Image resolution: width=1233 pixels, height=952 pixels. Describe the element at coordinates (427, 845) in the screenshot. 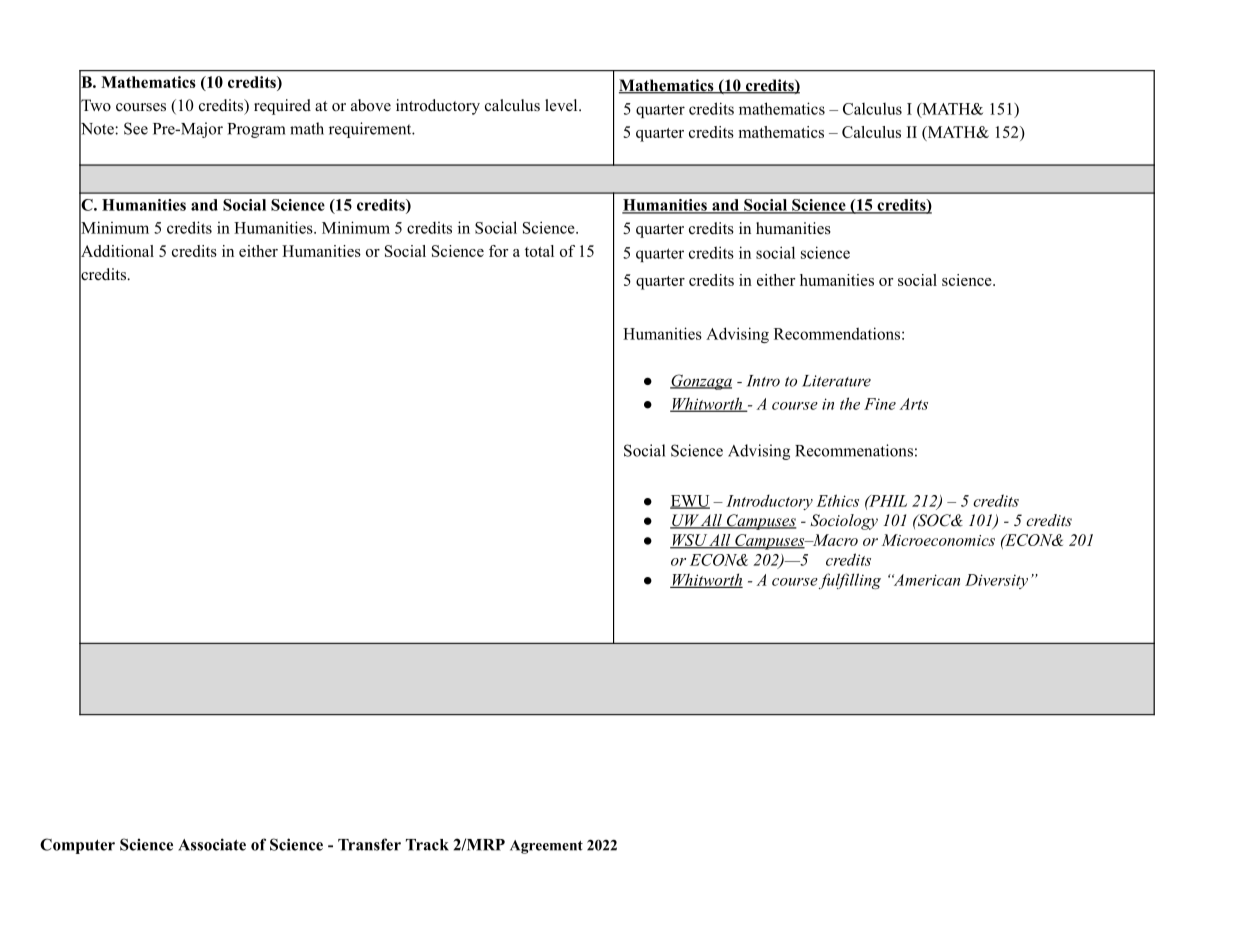

I see `Track` at that location.
